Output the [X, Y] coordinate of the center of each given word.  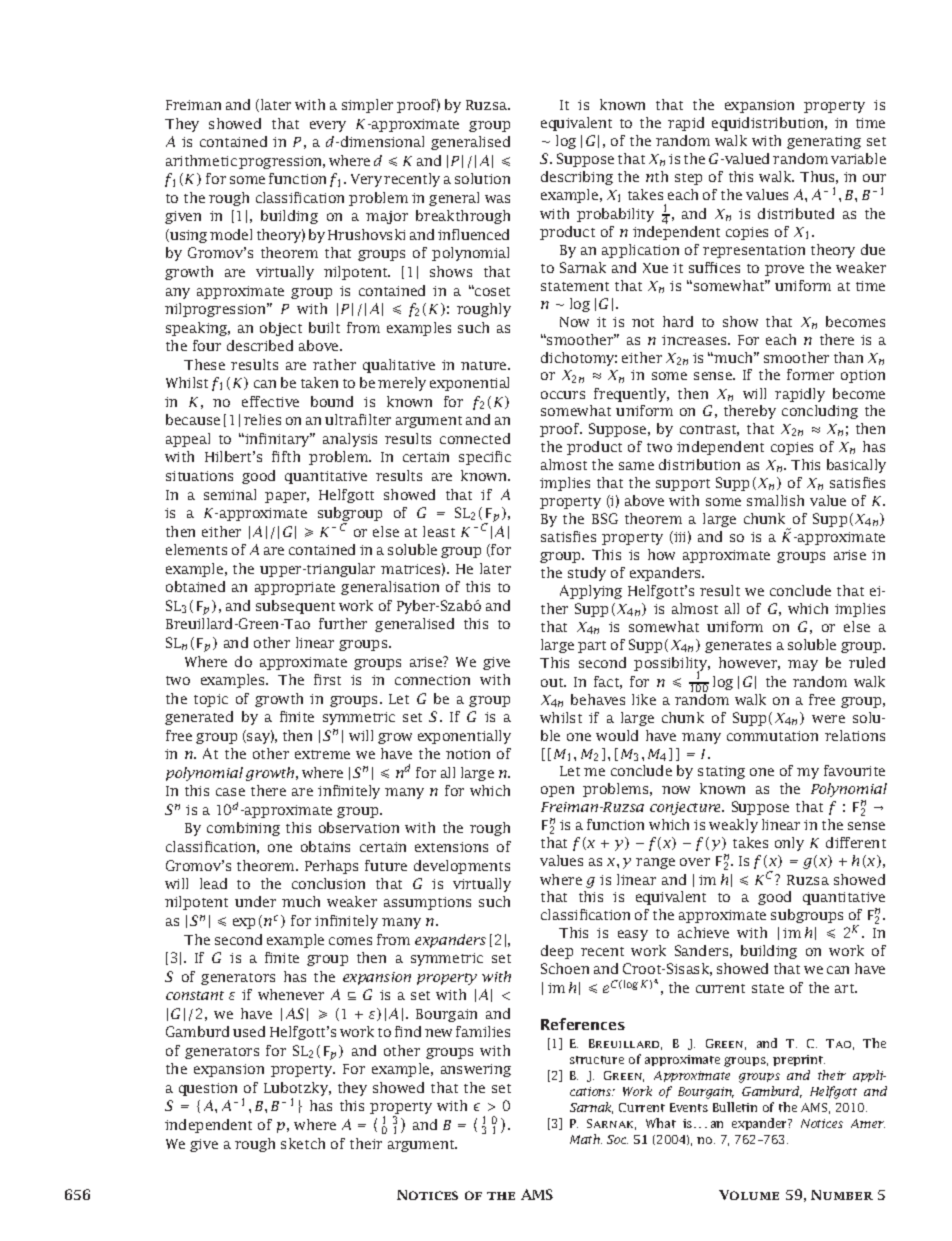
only [789, 844]
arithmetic [201, 160]
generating [824, 142]
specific [485, 458]
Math [586, 1139]
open [557, 791]
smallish [775, 500]
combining [243, 829]
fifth [286, 456]
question [208, 1089]
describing [577, 178]
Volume [749, 1195]
